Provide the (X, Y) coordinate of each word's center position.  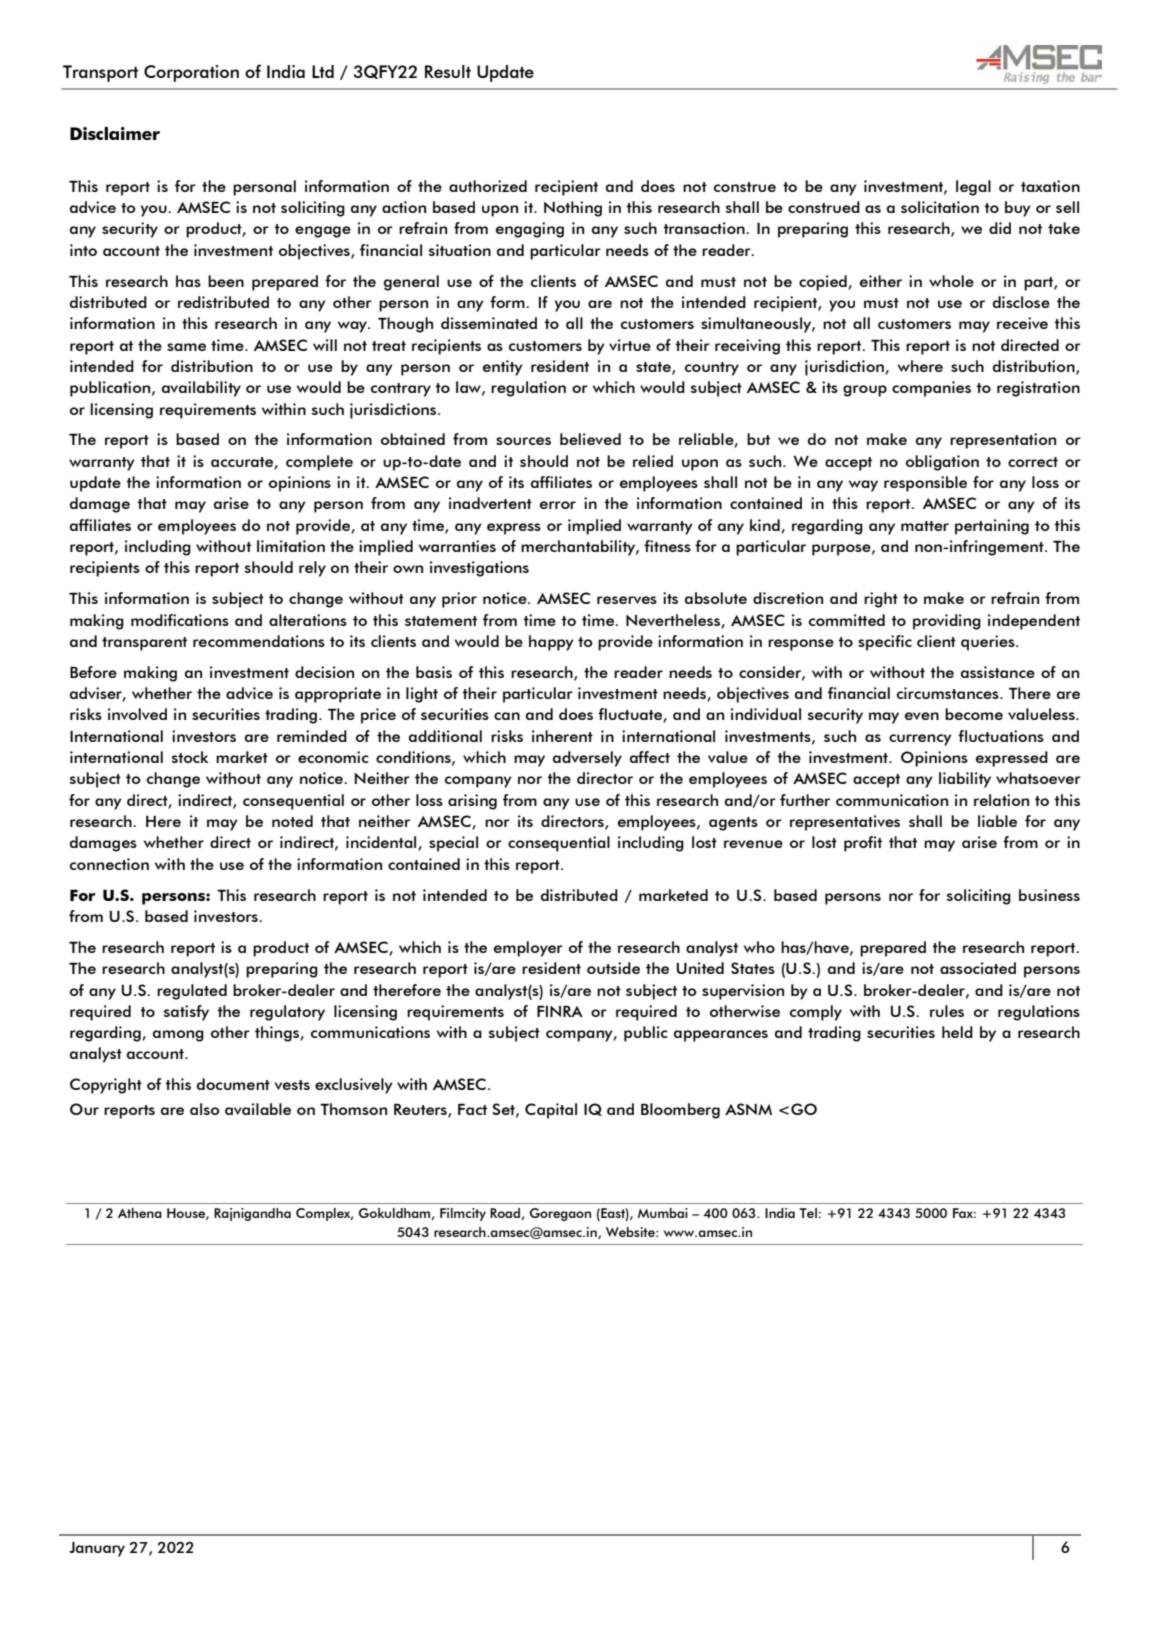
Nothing (573, 209)
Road (506, 1214)
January (97, 1549)
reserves (627, 600)
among (178, 1036)
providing (947, 622)
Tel (808, 1213)
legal (973, 188)
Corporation (191, 73)
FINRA (560, 1011)
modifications (180, 620)
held (957, 1032)
